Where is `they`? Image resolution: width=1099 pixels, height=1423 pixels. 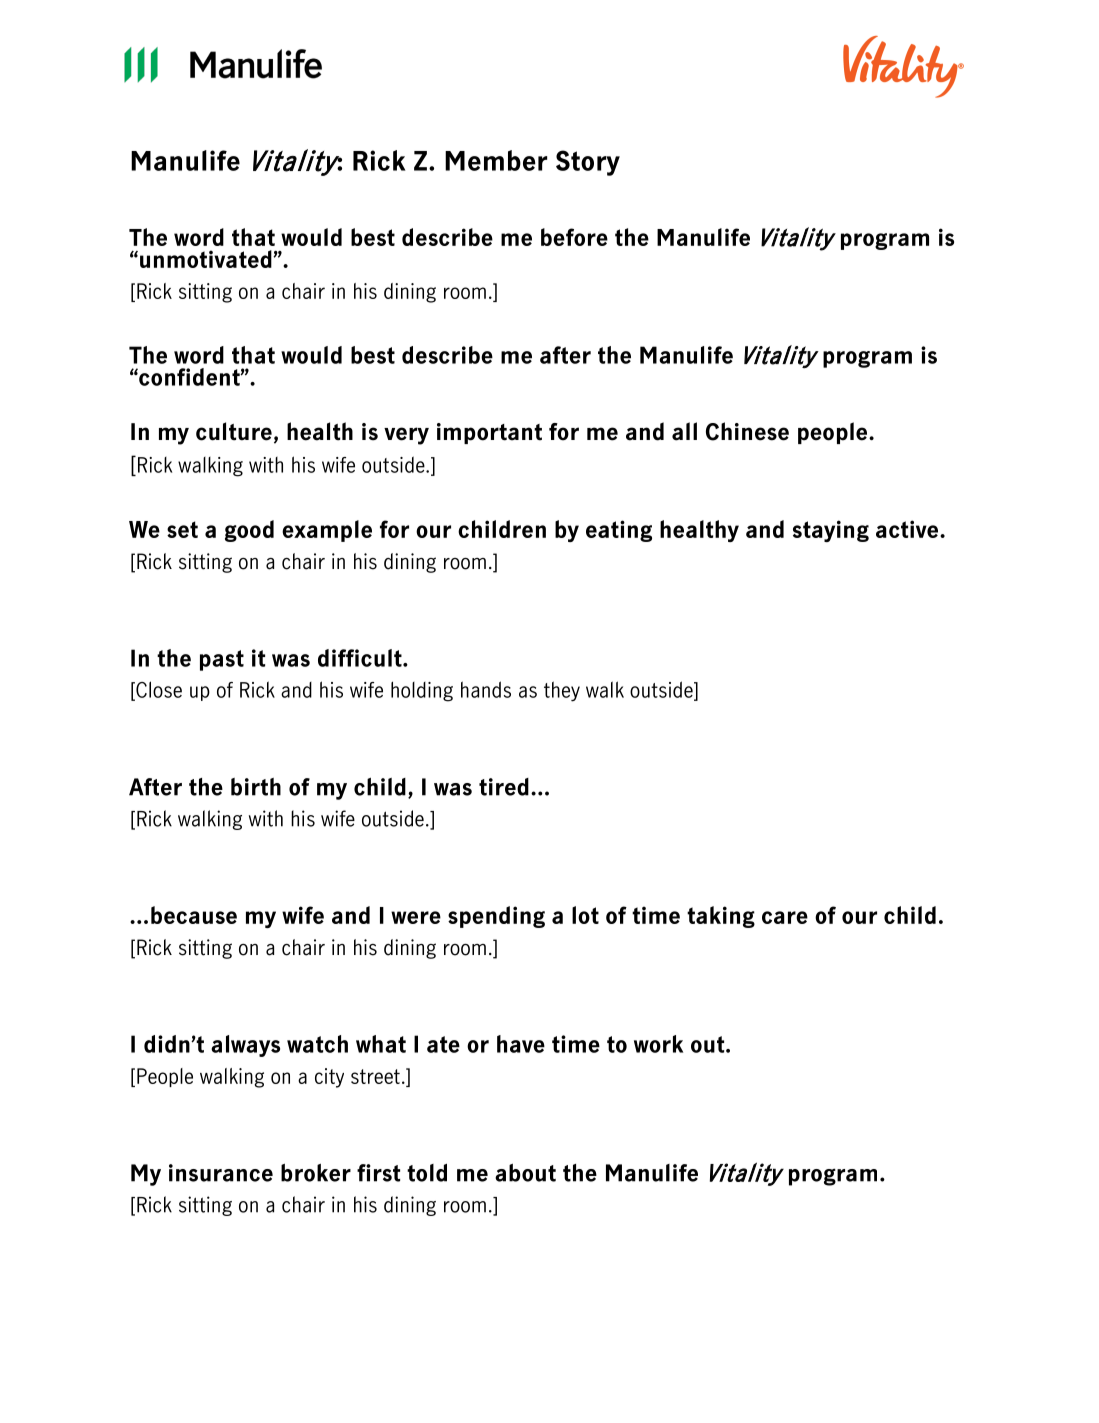 they is located at coordinates (562, 691).
